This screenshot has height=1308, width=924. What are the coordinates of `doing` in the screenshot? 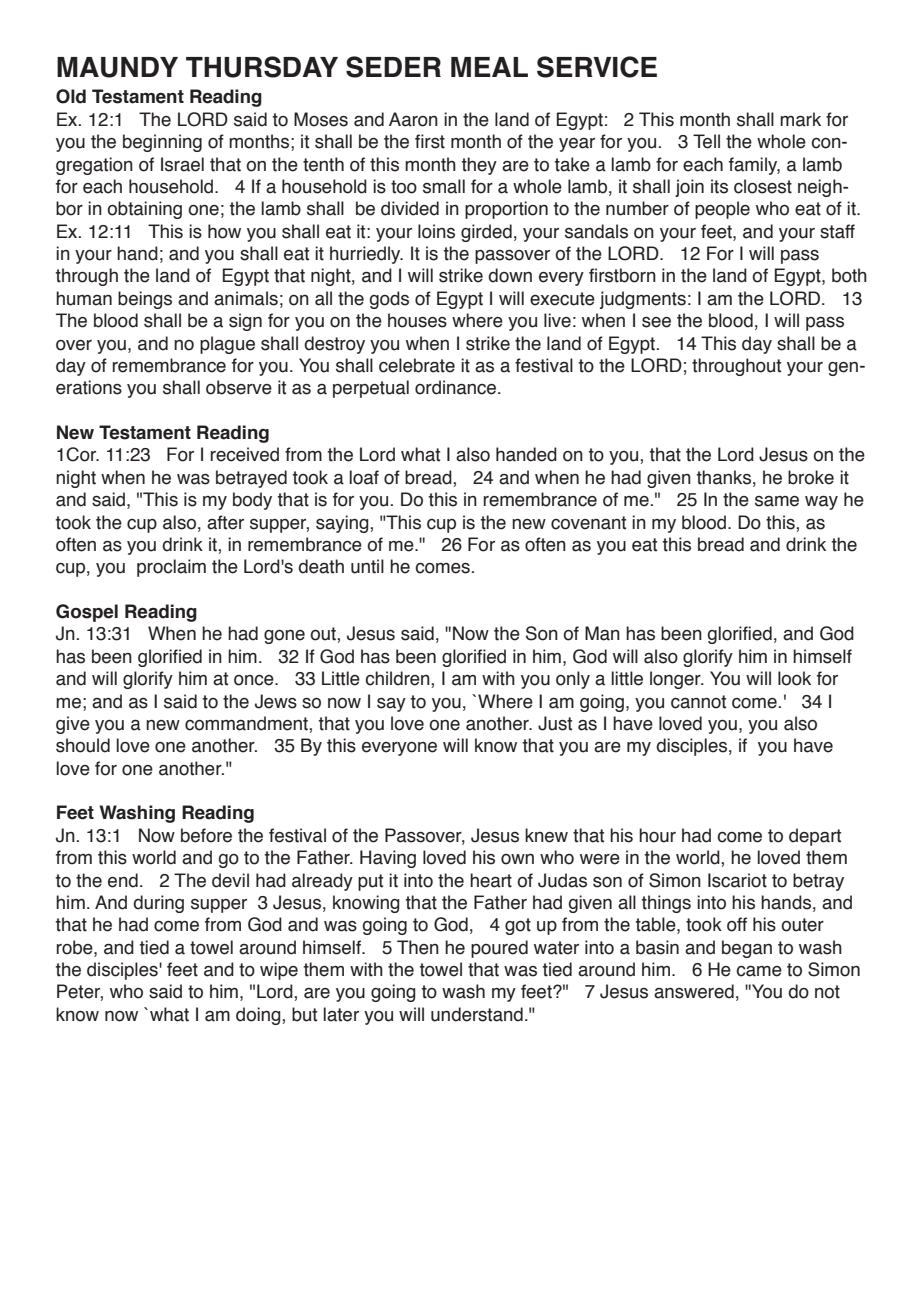 It's located at (259, 1016).
